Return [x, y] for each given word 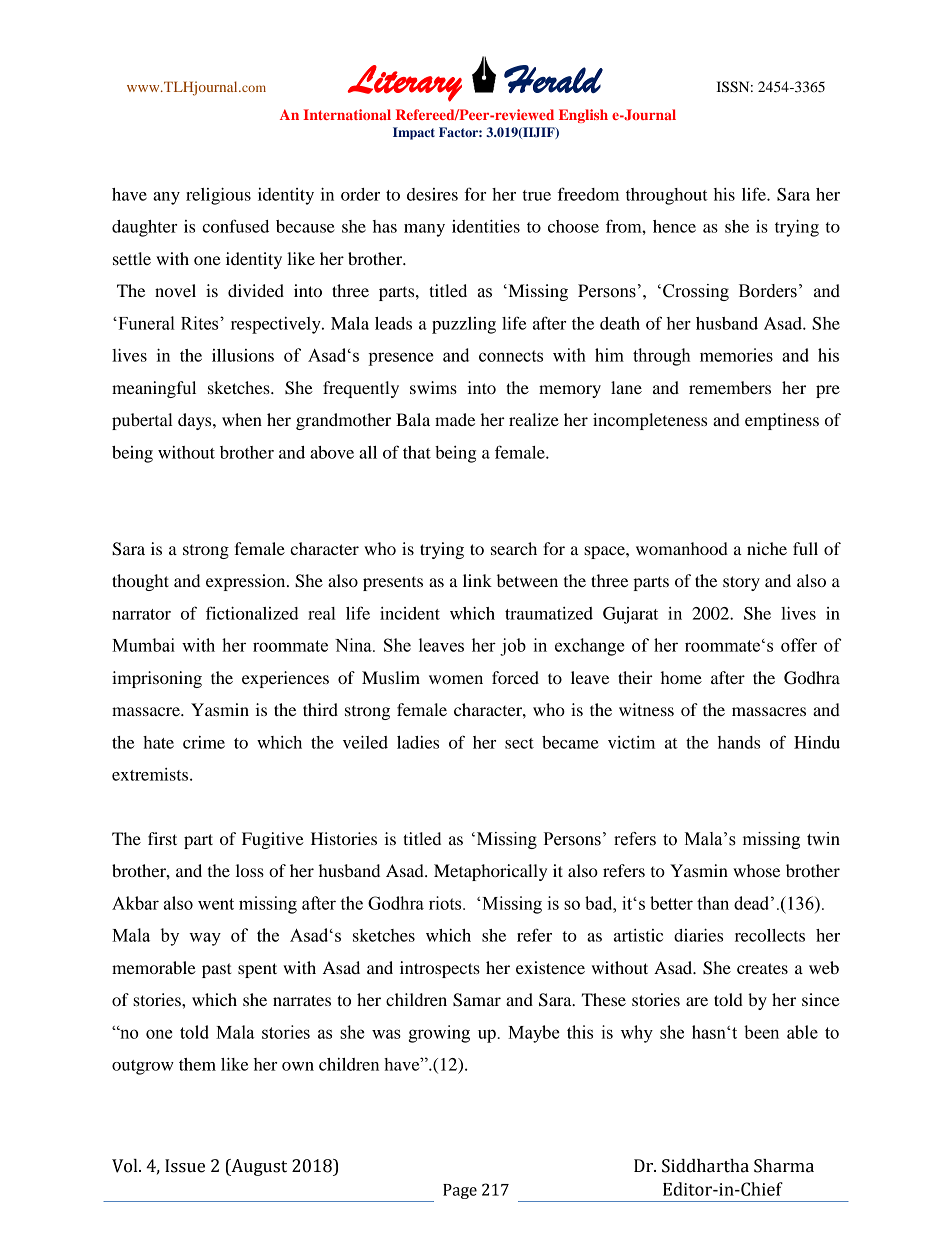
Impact [414, 133]
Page [460, 1191]
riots [446, 903]
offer [799, 645]
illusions [243, 355]
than [713, 903]
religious [218, 196]
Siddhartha [705, 1166]
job [513, 647]
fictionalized [252, 613]
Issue [185, 1166]
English [583, 116]
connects [511, 356]
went [216, 904]
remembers [730, 387]
